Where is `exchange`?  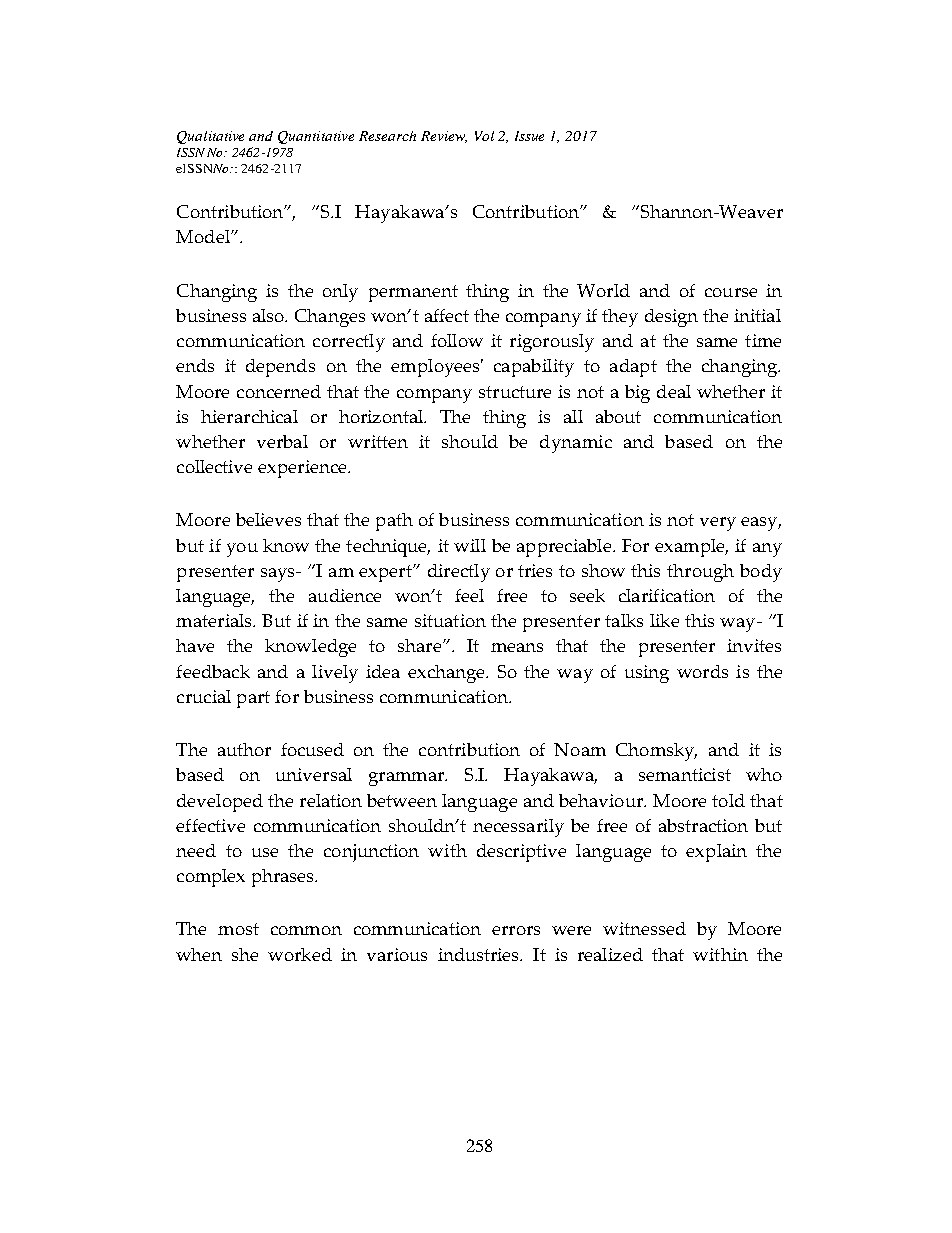
exchange is located at coordinates (447, 674).
